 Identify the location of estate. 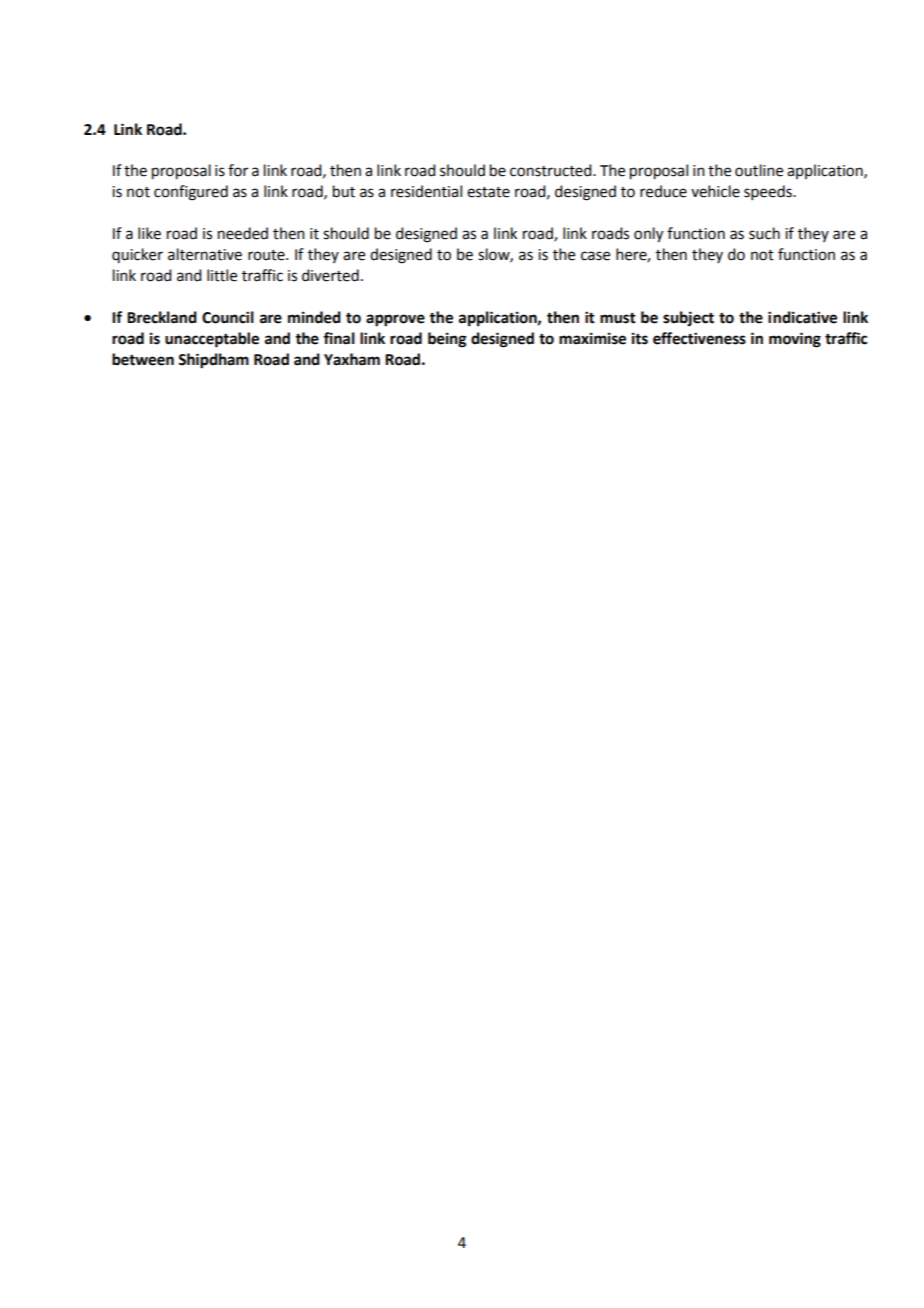
(488, 192).
